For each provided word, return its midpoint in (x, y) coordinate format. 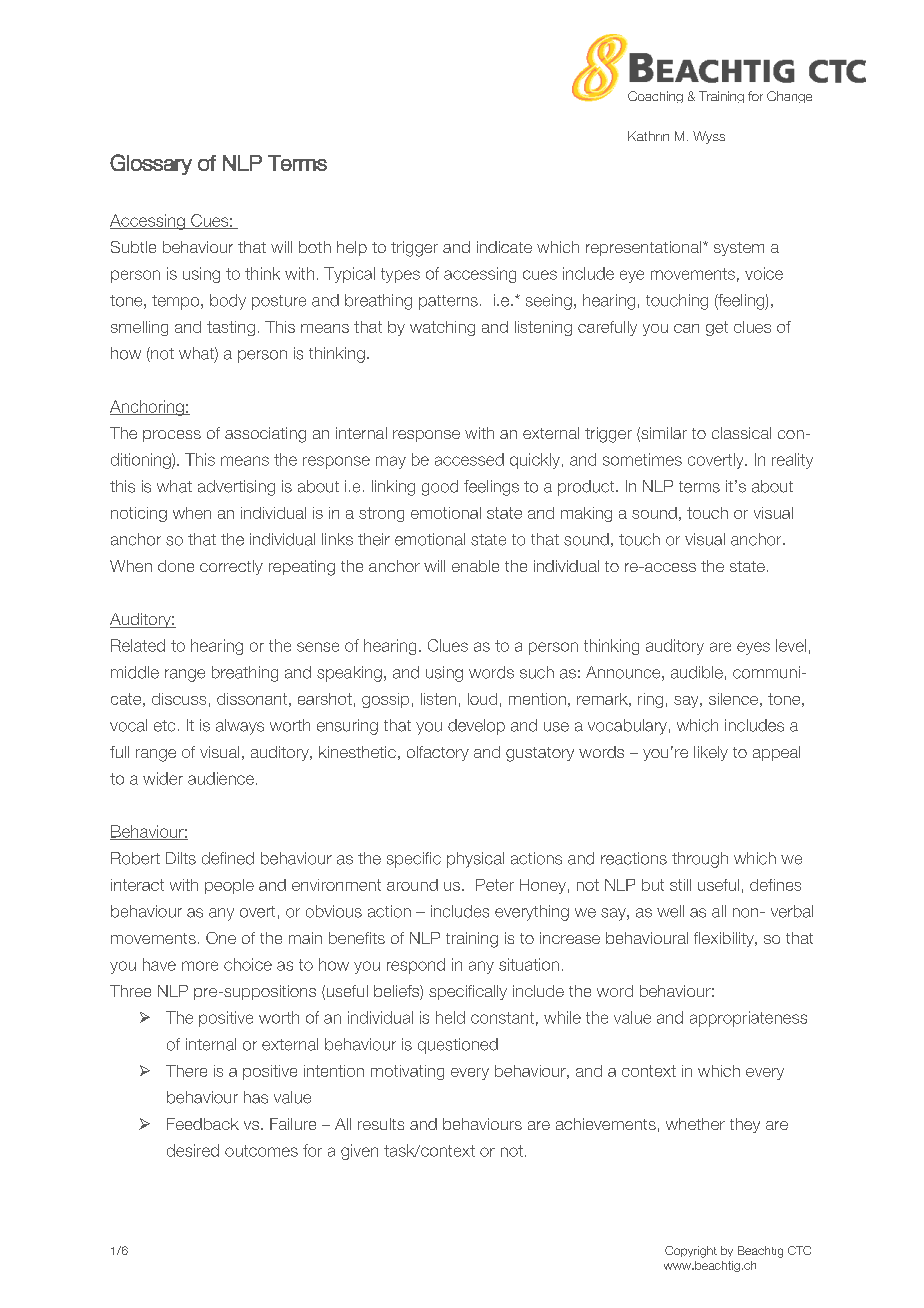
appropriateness (748, 1019)
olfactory (438, 753)
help (352, 248)
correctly (231, 567)
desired (193, 1150)
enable (475, 566)
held (450, 1017)
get (717, 328)
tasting (231, 328)
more (200, 966)
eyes (753, 648)
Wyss (709, 137)
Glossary (151, 164)
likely (711, 753)
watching (442, 328)
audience (221, 778)
